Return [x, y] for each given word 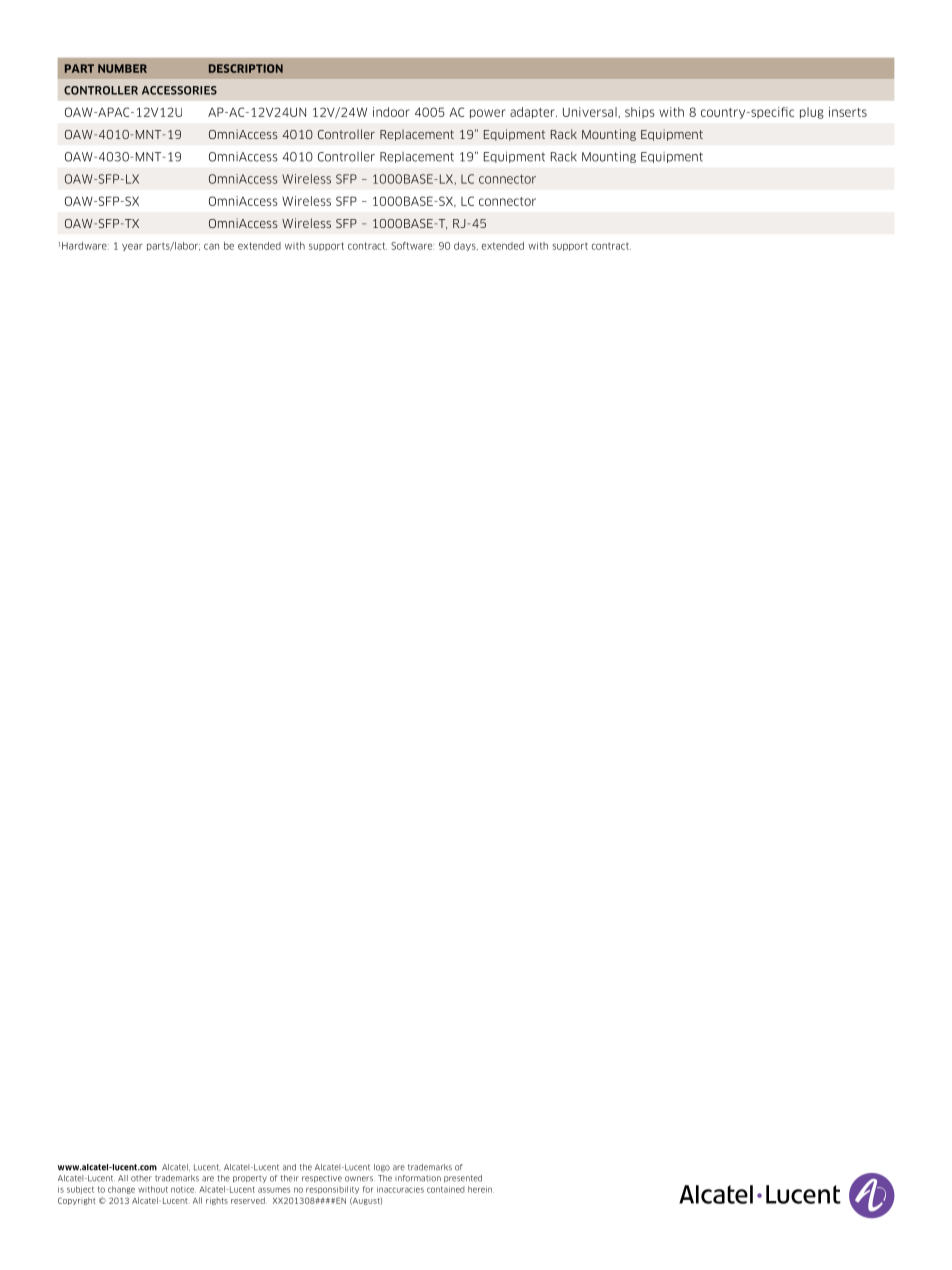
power [488, 114]
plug [812, 113]
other [141, 1178]
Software [412, 246]
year [132, 247]
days [466, 246]
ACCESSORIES [179, 90]
